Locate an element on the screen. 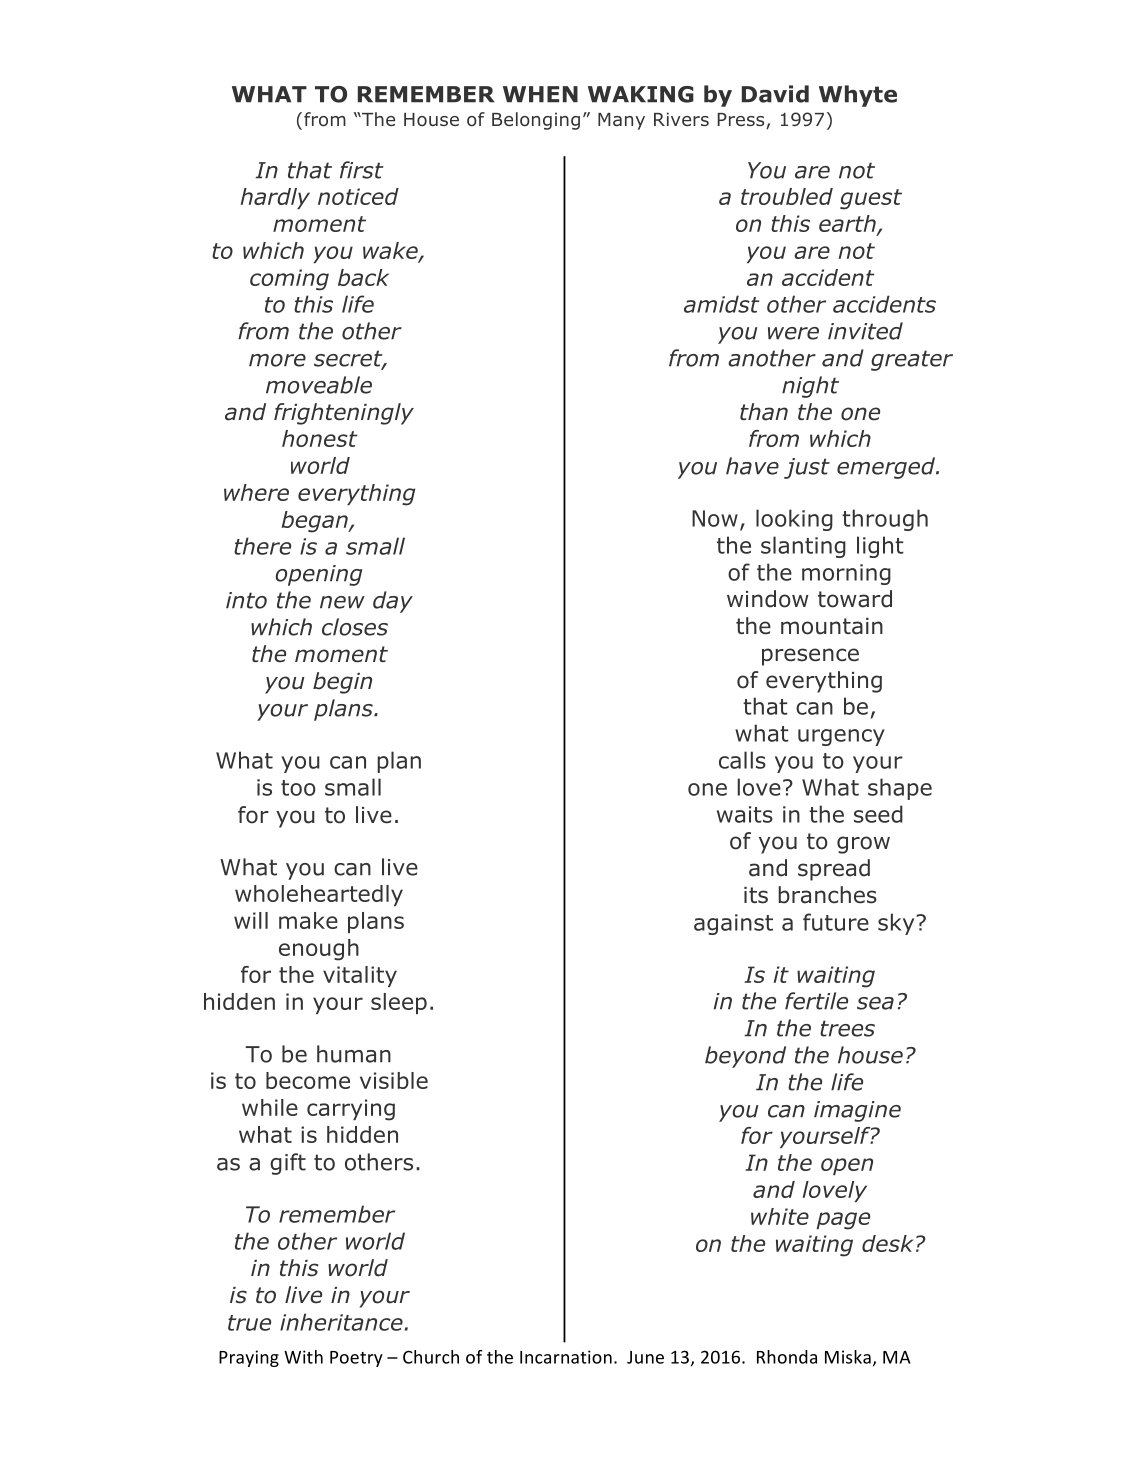 This screenshot has height=1460, width=1128. white is located at coordinates (780, 1216).
